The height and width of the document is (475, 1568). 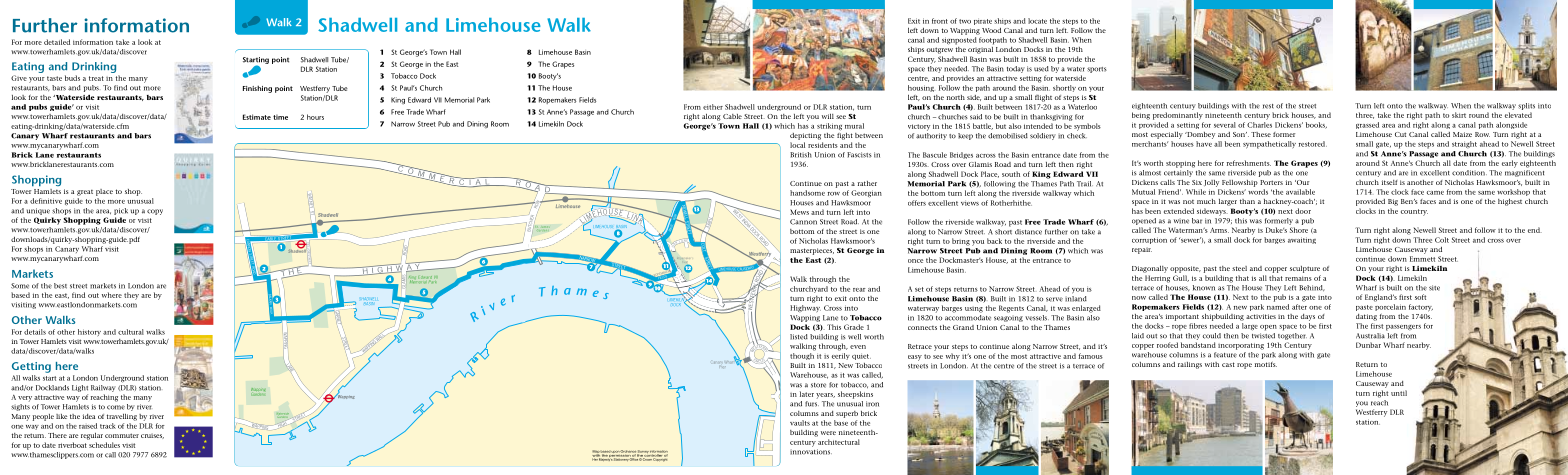 What do you see at coordinates (803, 222) in the document?
I see `Cannon` at bounding box center [803, 222].
